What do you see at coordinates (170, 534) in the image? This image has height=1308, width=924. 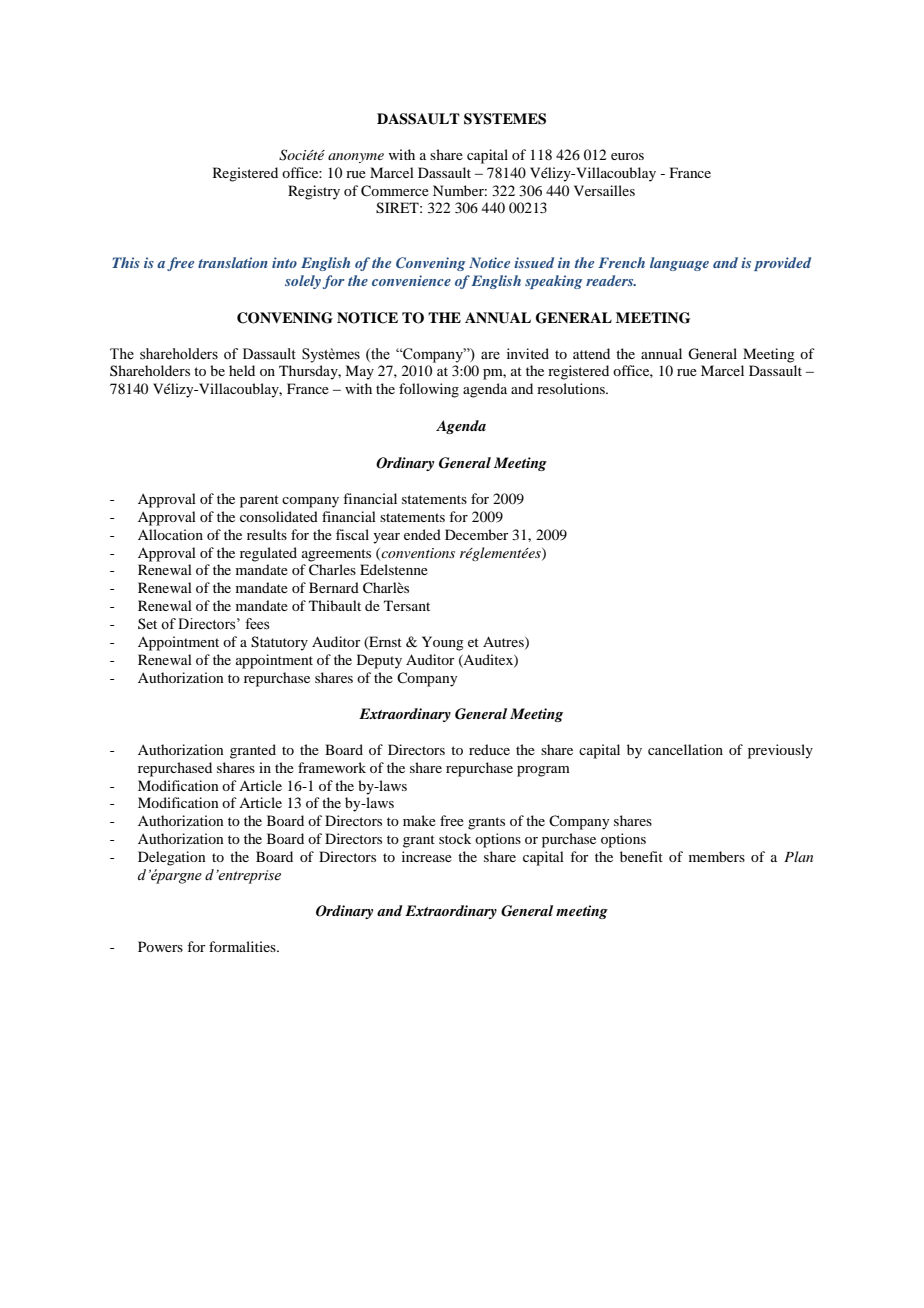 I see `Allocation` at bounding box center [170, 534].
